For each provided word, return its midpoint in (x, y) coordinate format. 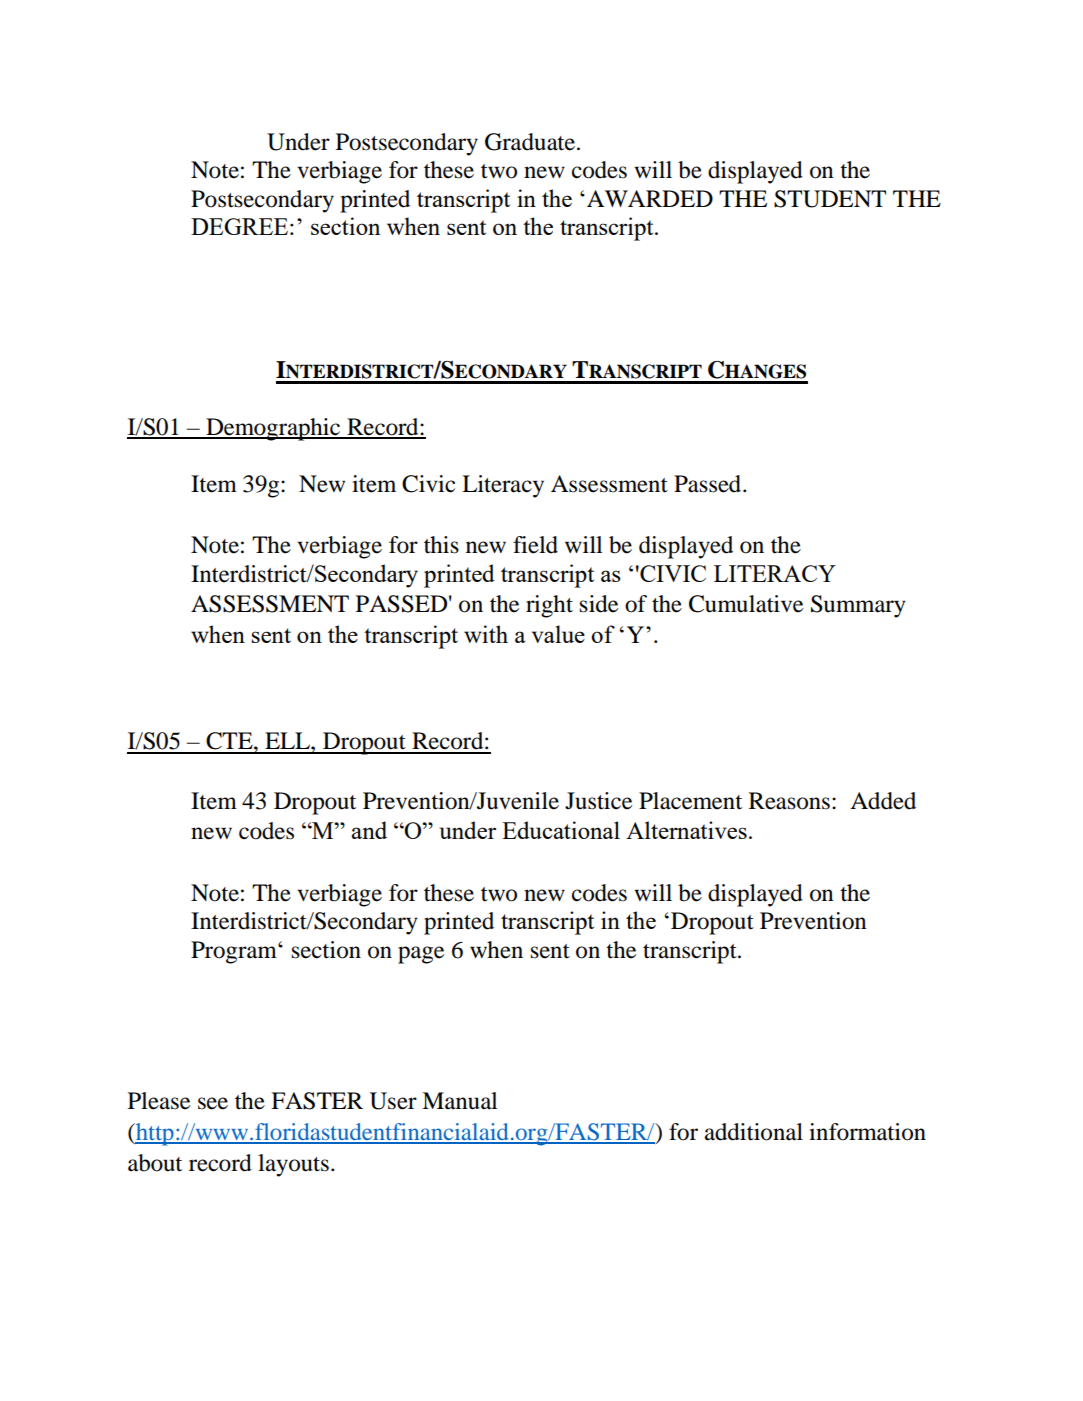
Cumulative (746, 604)
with (486, 634)
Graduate (531, 142)
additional (754, 1132)
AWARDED (650, 198)
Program (235, 952)
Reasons (789, 801)
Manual (459, 1101)
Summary (858, 606)
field (535, 545)
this (441, 545)
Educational (561, 830)
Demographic (273, 429)
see (213, 1103)
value (558, 634)
